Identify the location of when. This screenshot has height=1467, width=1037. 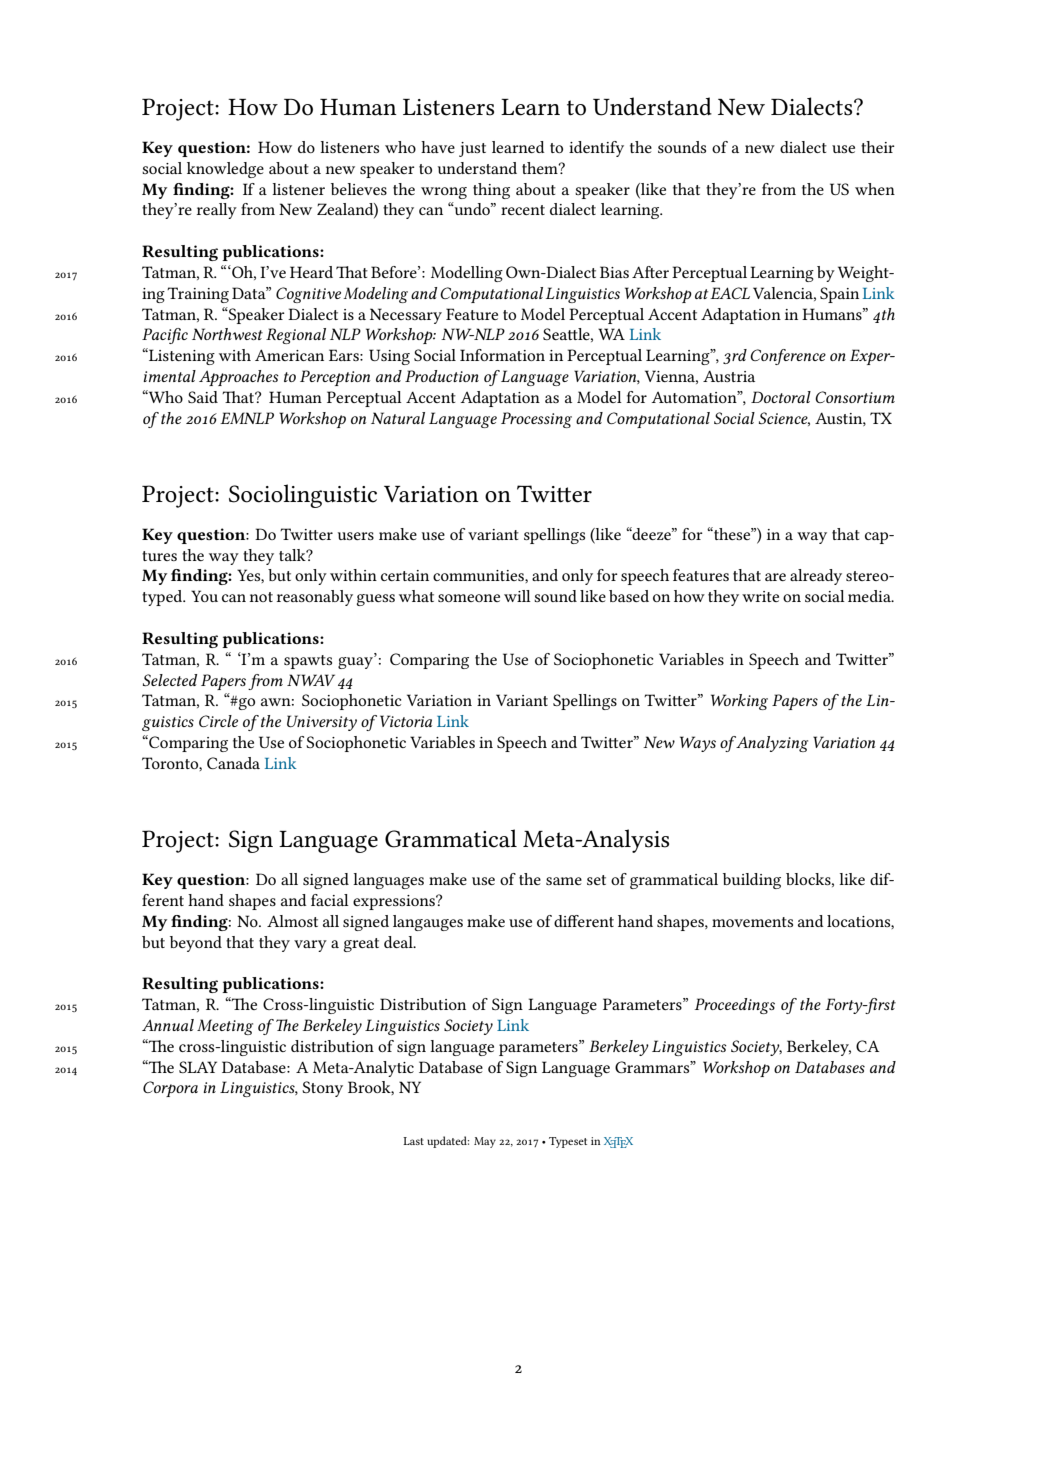
(875, 189).
